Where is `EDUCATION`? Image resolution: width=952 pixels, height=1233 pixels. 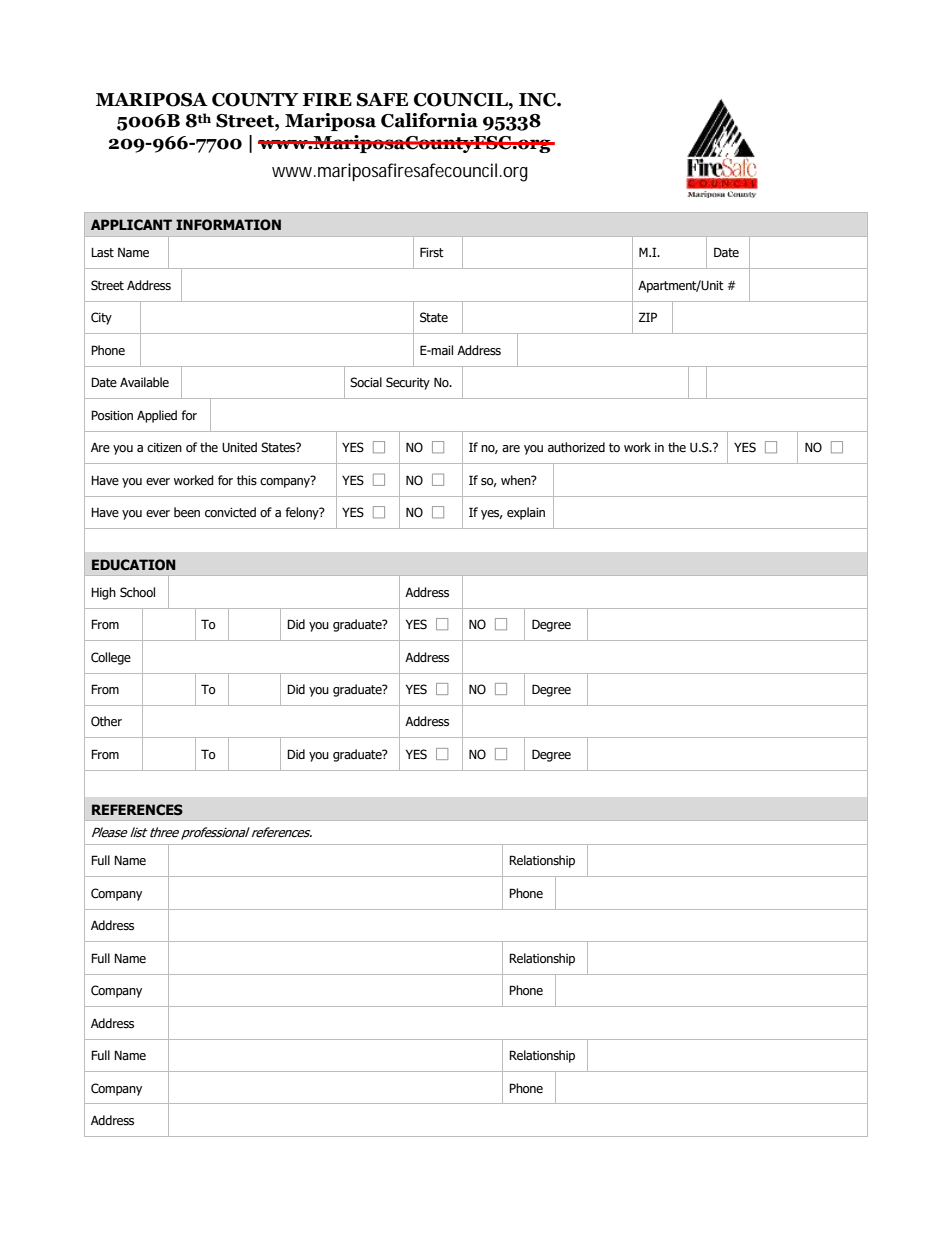 EDUCATION is located at coordinates (134, 564).
